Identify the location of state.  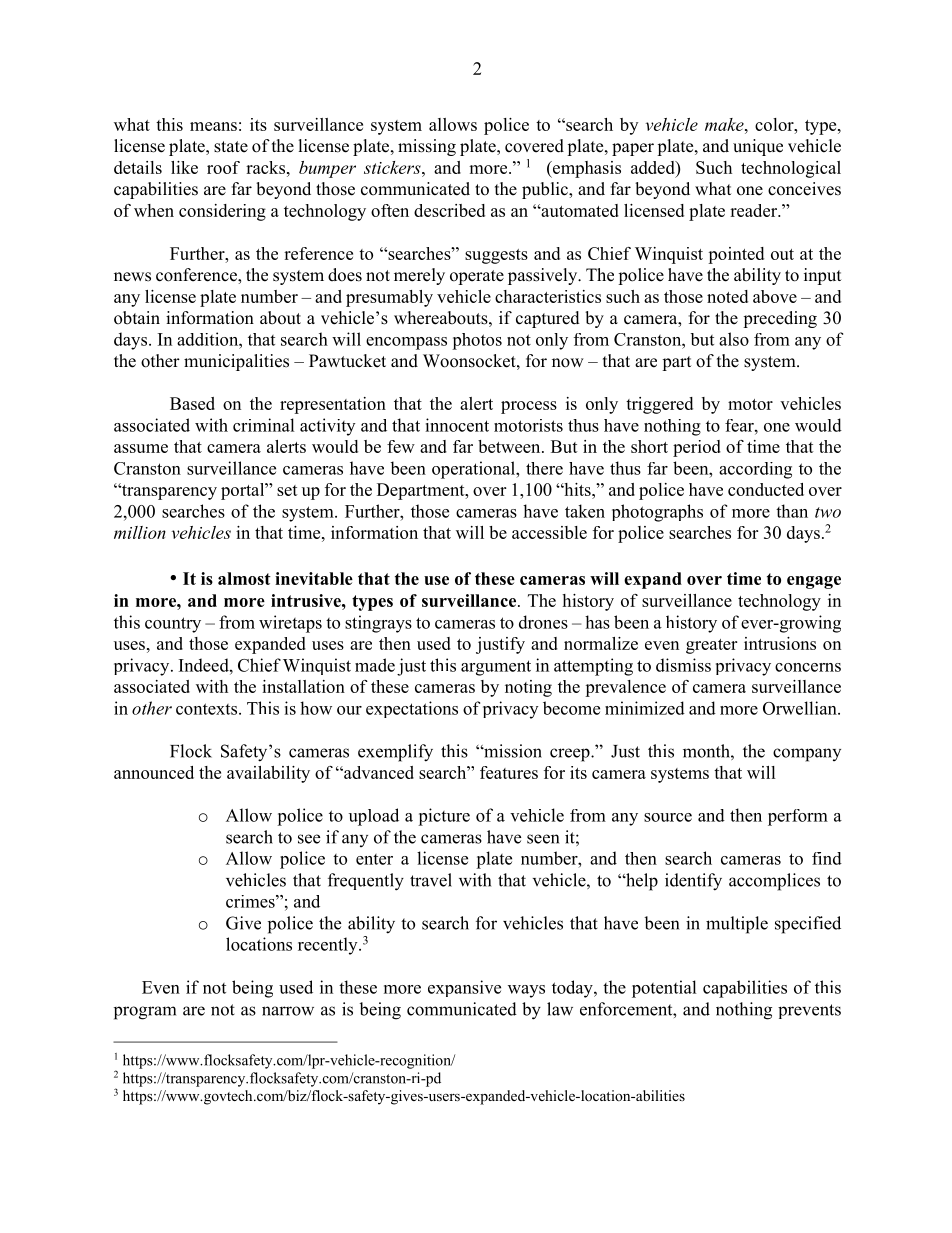
(231, 147).
